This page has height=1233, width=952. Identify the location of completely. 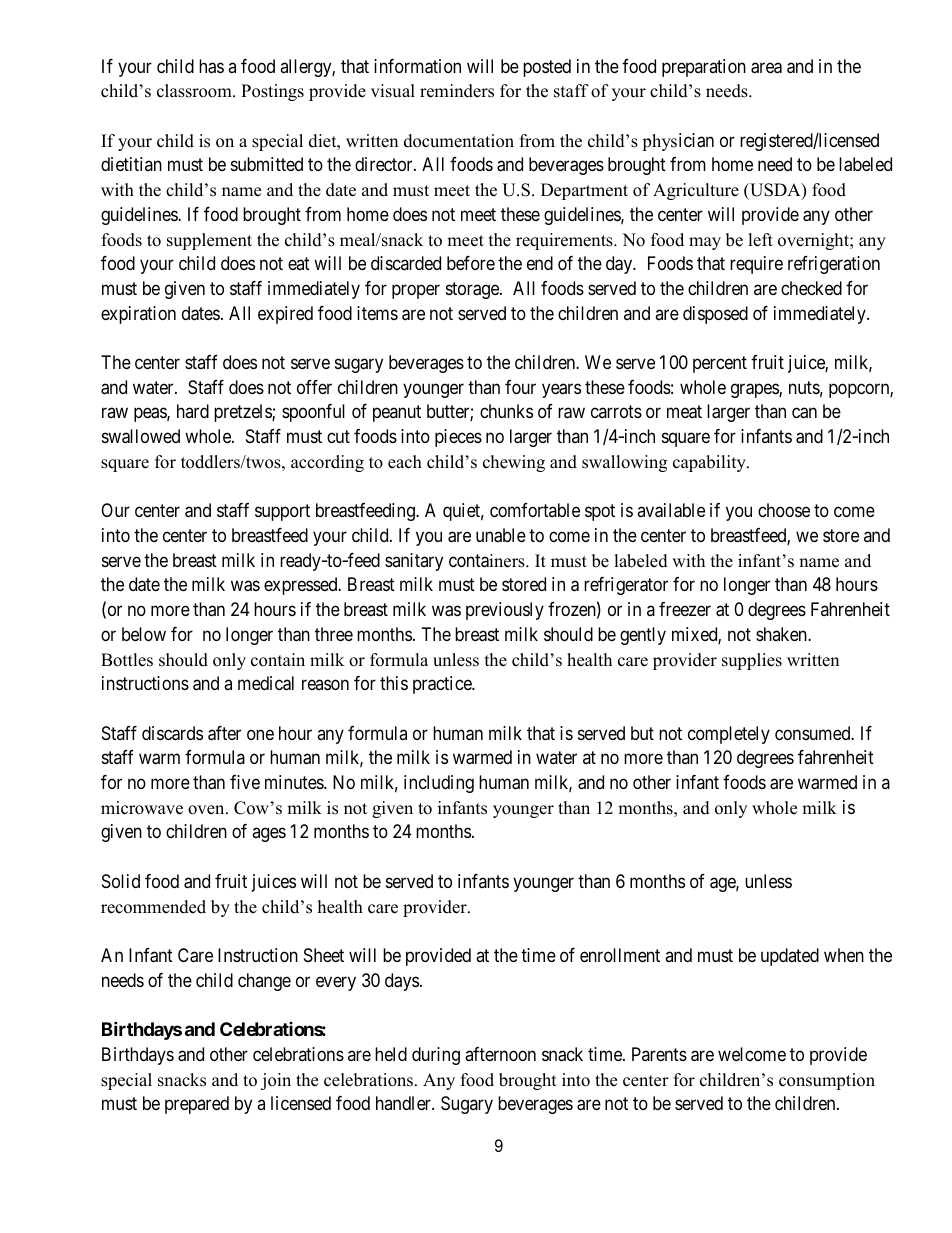
(729, 735).
